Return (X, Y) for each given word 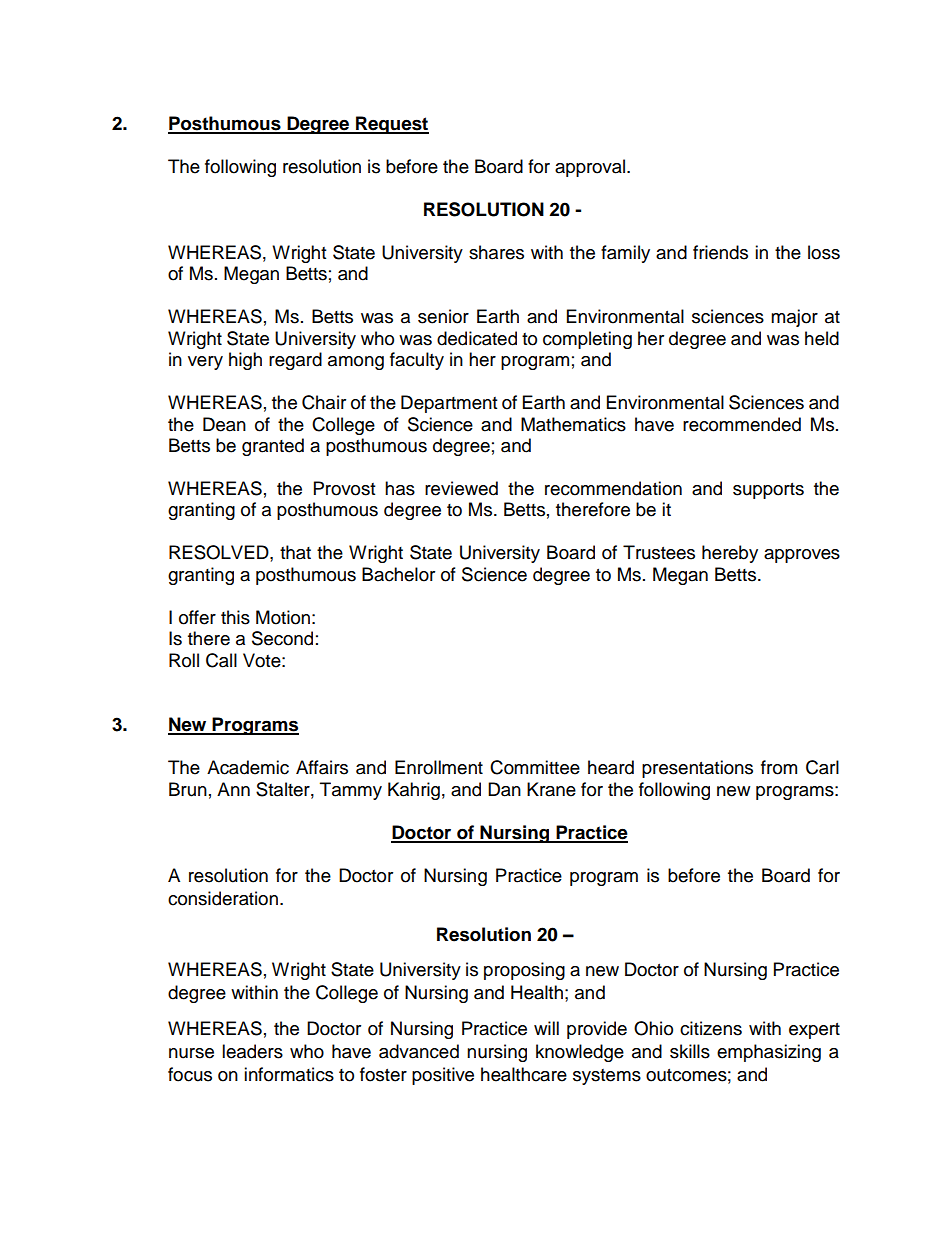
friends (720, 252)
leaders (252, 1051)
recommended (742, 424)
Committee (535, 767)
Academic (248, 767)
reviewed (461, 488)
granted (273, 447)
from (779, 767)
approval (591, 168)
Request (391, 125)
